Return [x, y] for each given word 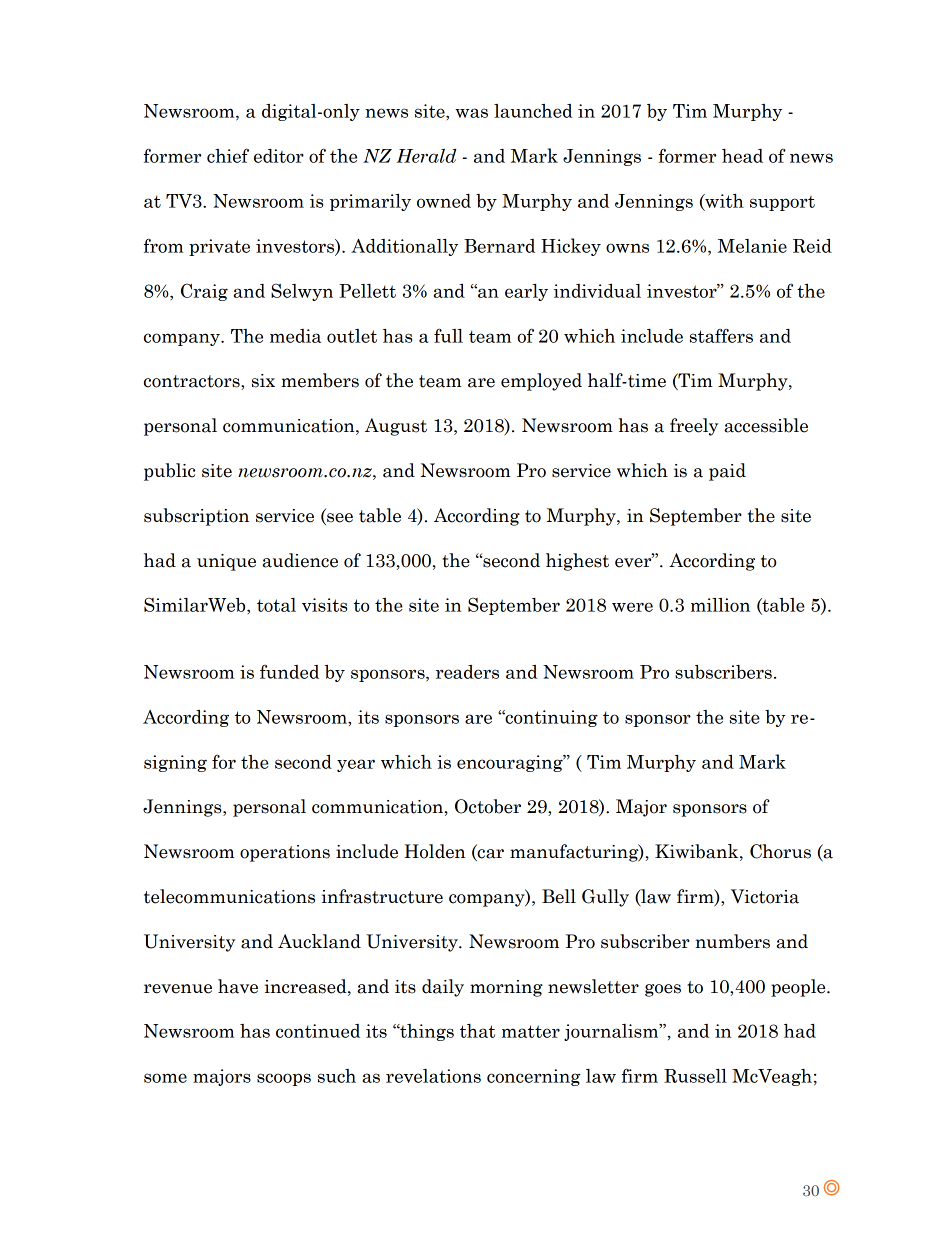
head [742, 156]
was [471, 113]
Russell [695, 1076]
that [477, 1031]
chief [228, 155]
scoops [284, 1079]
